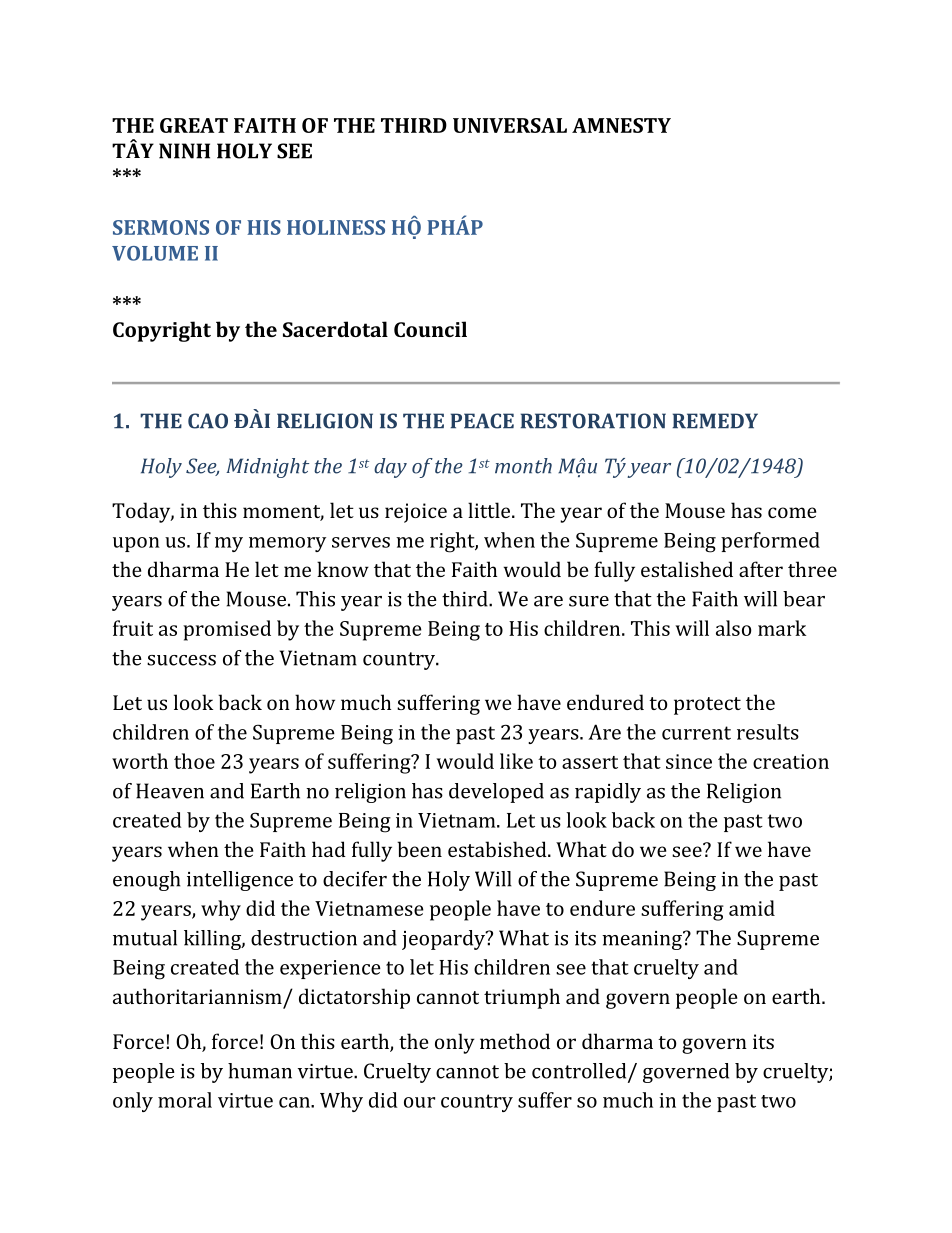 The image size is (952, 1233). Describe the element at coordinates (260, 1071) in the document. I see `human` at that location.
